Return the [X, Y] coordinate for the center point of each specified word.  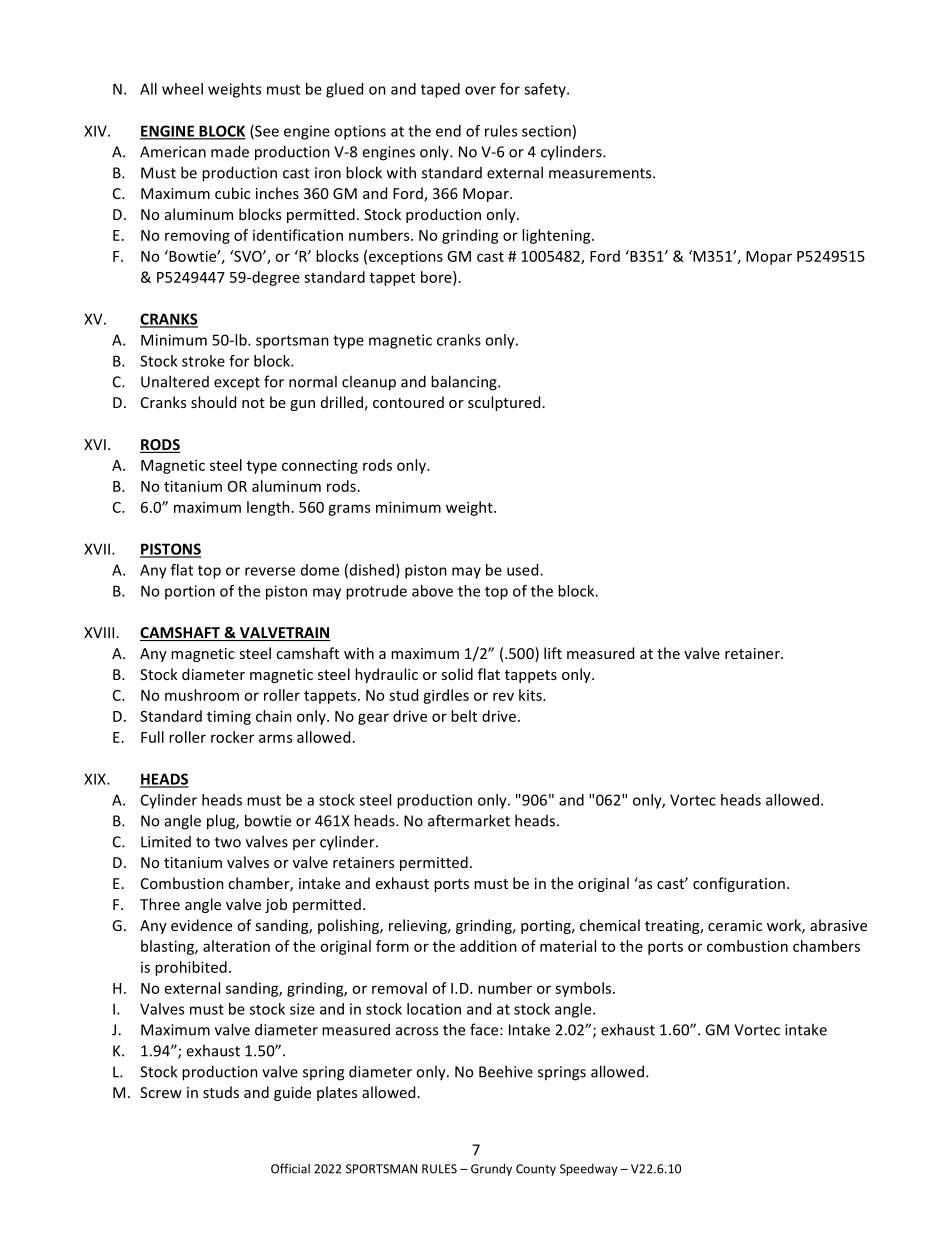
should [213, 402]
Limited [166, 842]
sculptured [504, 403]
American [173, 152]
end [448, 131]
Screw [161, 1092]
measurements [601, 173]
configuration [739, 884]
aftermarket [469, 820]
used [524, 570]
